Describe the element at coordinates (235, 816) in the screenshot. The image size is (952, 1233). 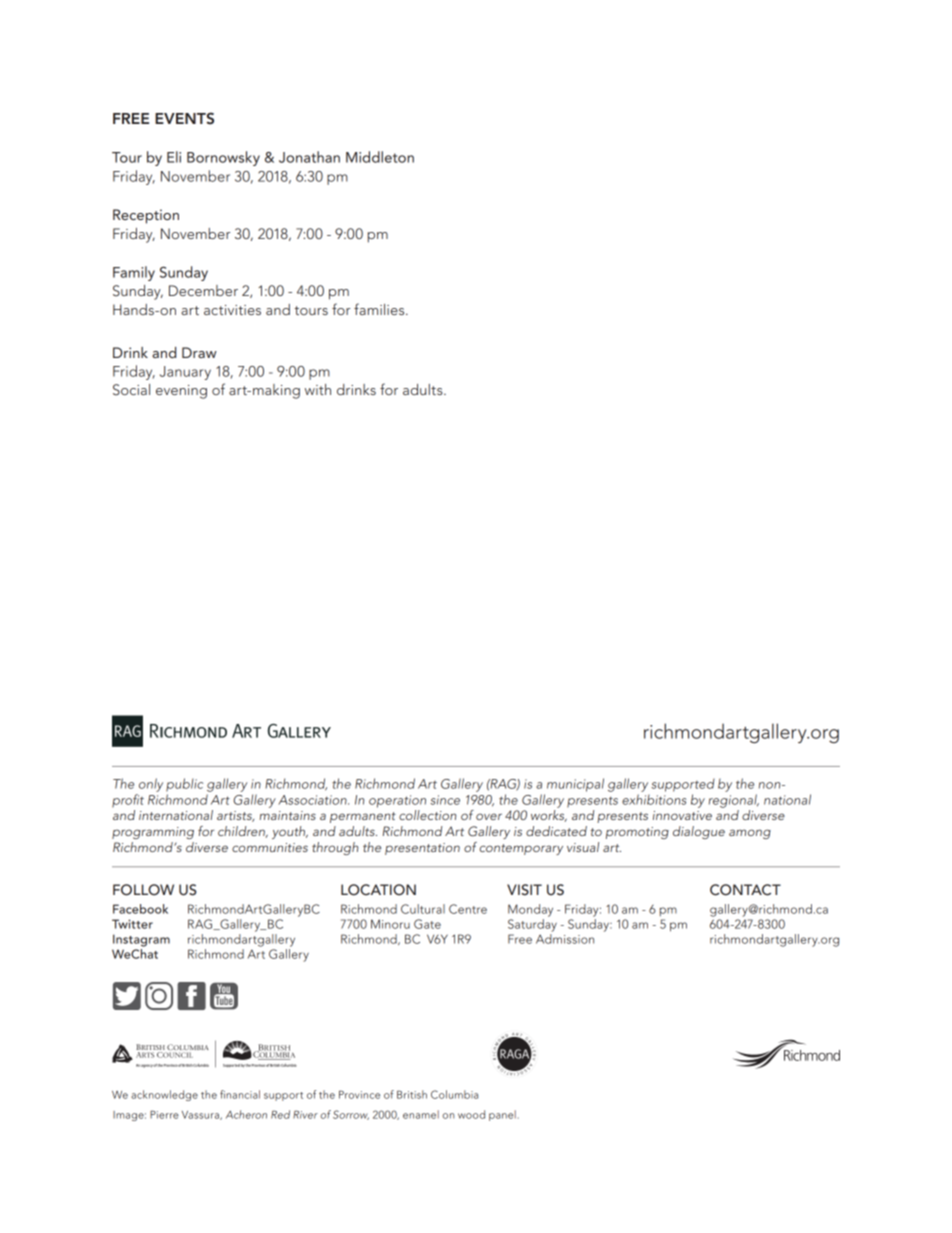
I see `artists` at that location.
